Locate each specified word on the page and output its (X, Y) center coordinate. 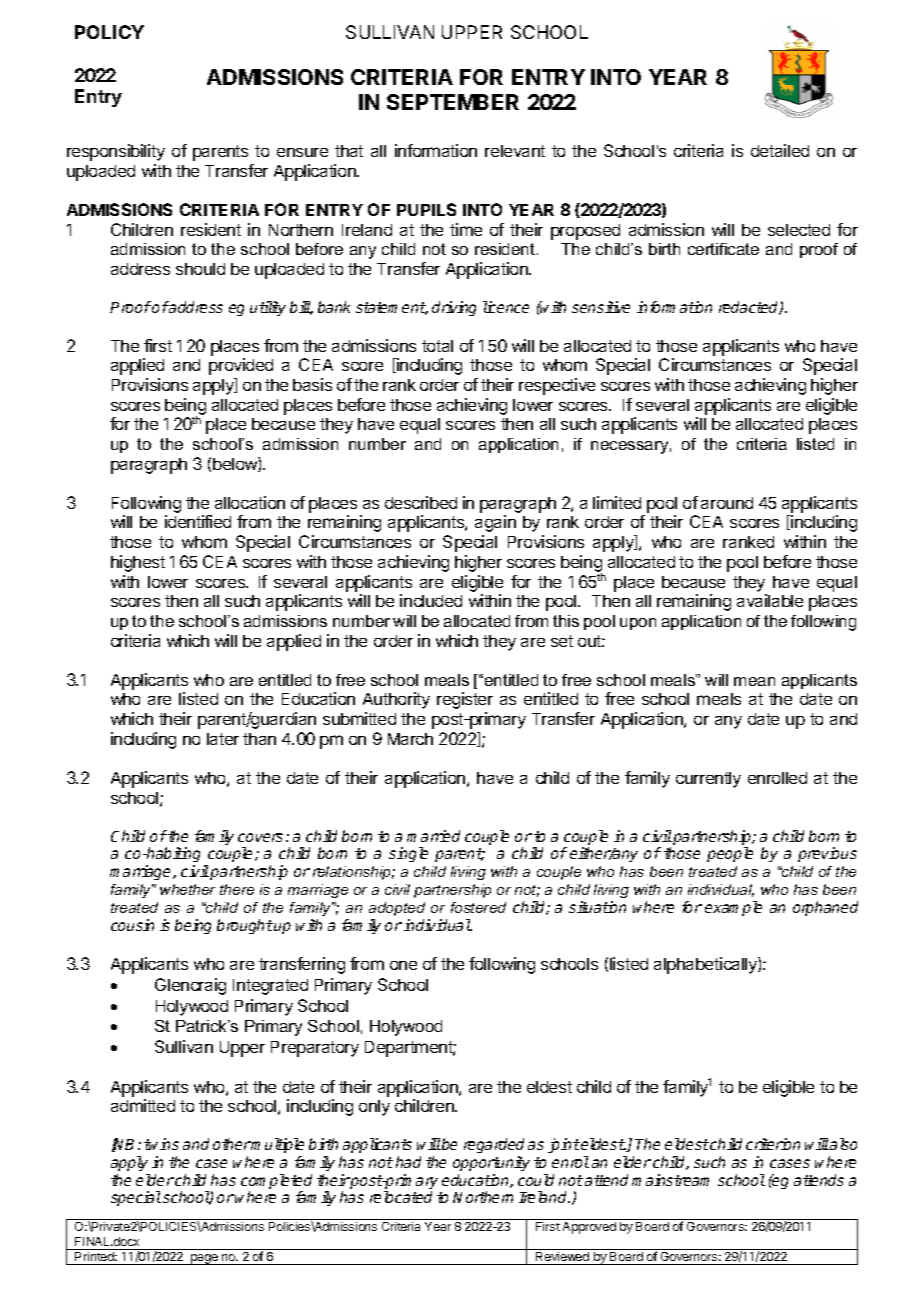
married (433, 836)
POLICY (109, 32)
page (204, 1259)
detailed (780, 150)
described (421, 502)
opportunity (491, 1163)
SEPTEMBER (453, 102)
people (730, 854)
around (727, 503)
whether (187, 889)
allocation (250, 502)
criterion (773, 1144)
